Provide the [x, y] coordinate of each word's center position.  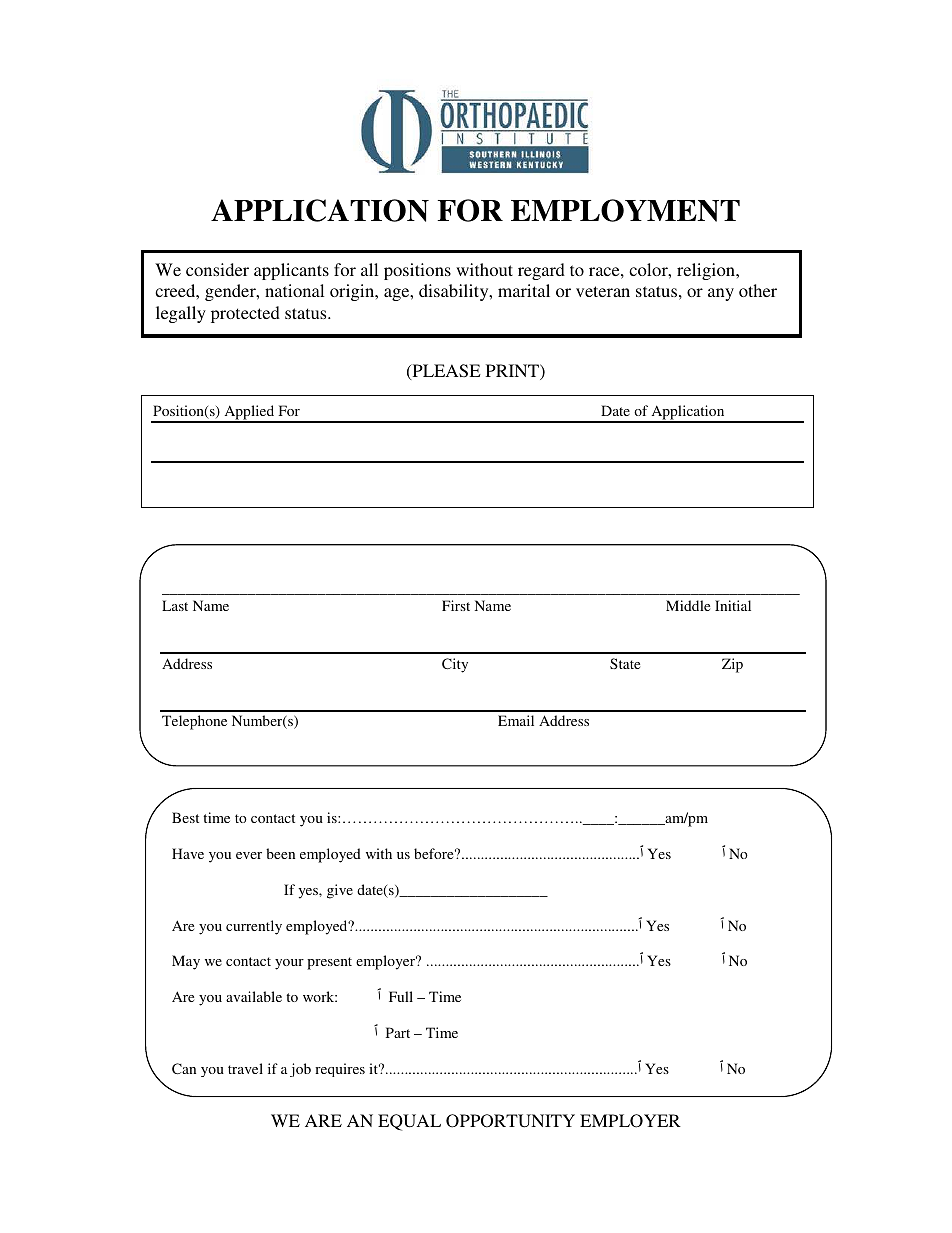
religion [707, 271]
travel [245, 1068]
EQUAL [409, 1122]
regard [541, 271]
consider [217, 269]
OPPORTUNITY [510, 1121]
